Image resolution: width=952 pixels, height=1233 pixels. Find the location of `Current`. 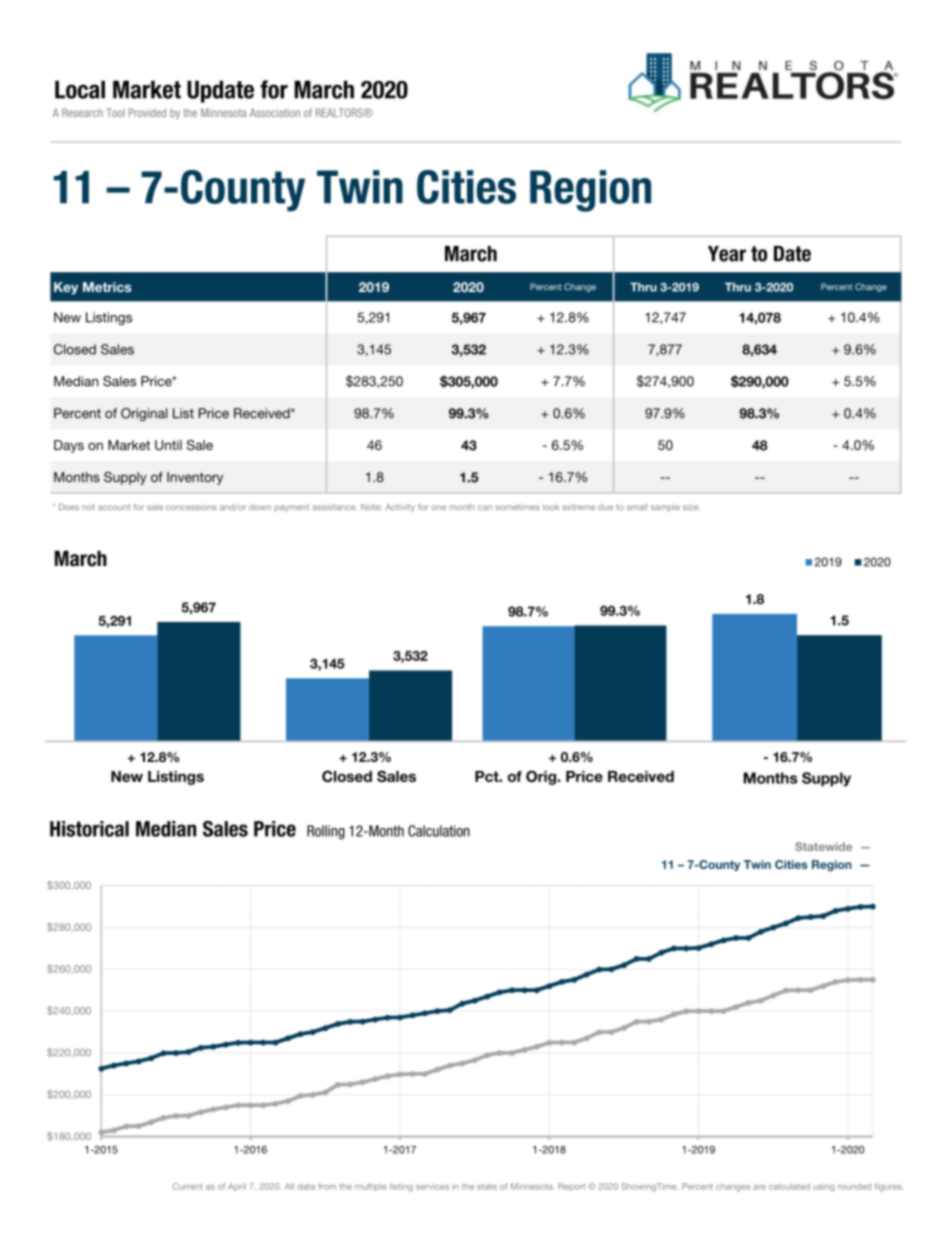

Current is located at coordinates (188, 1186).
